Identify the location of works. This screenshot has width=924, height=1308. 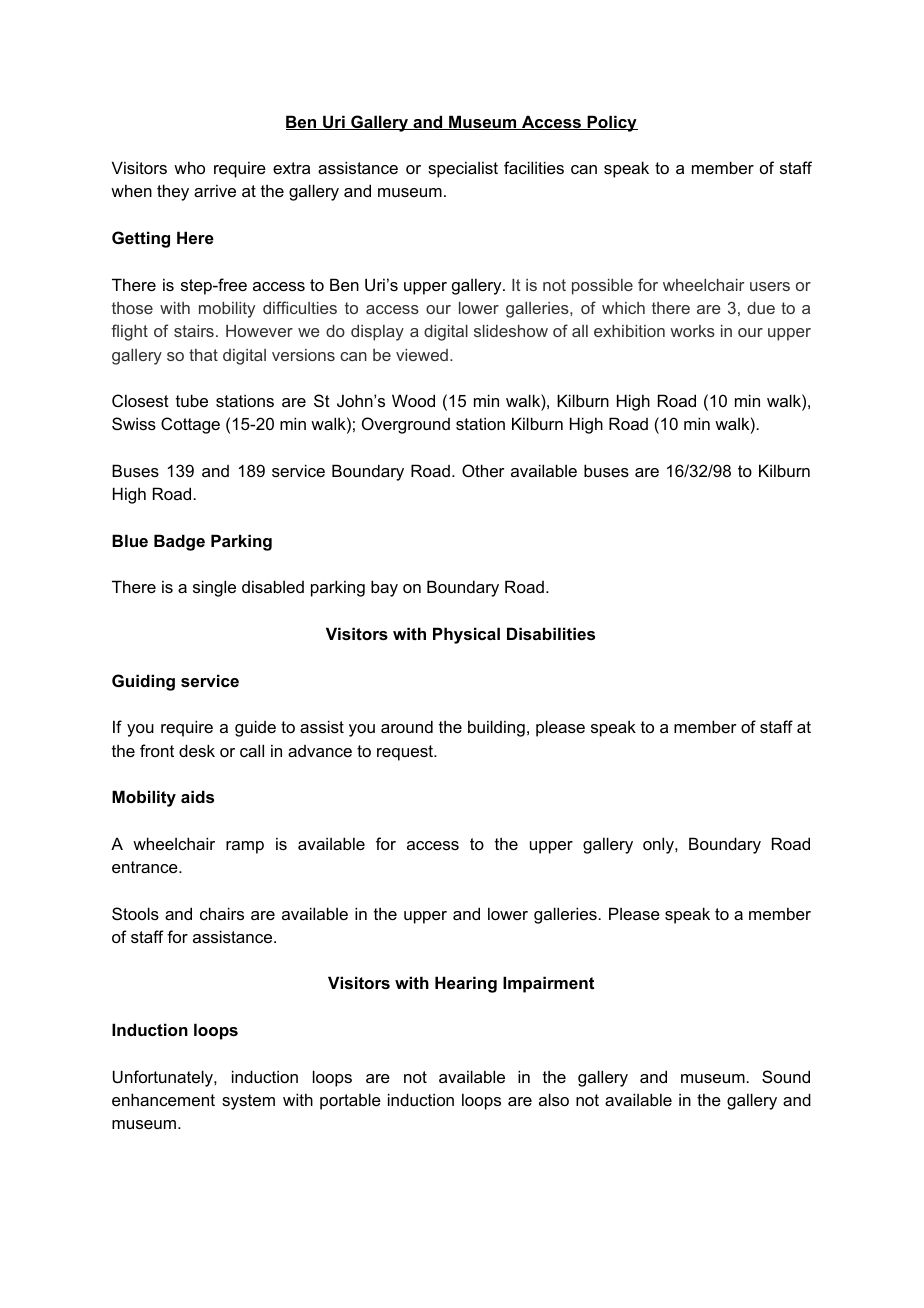
(692, 331).
